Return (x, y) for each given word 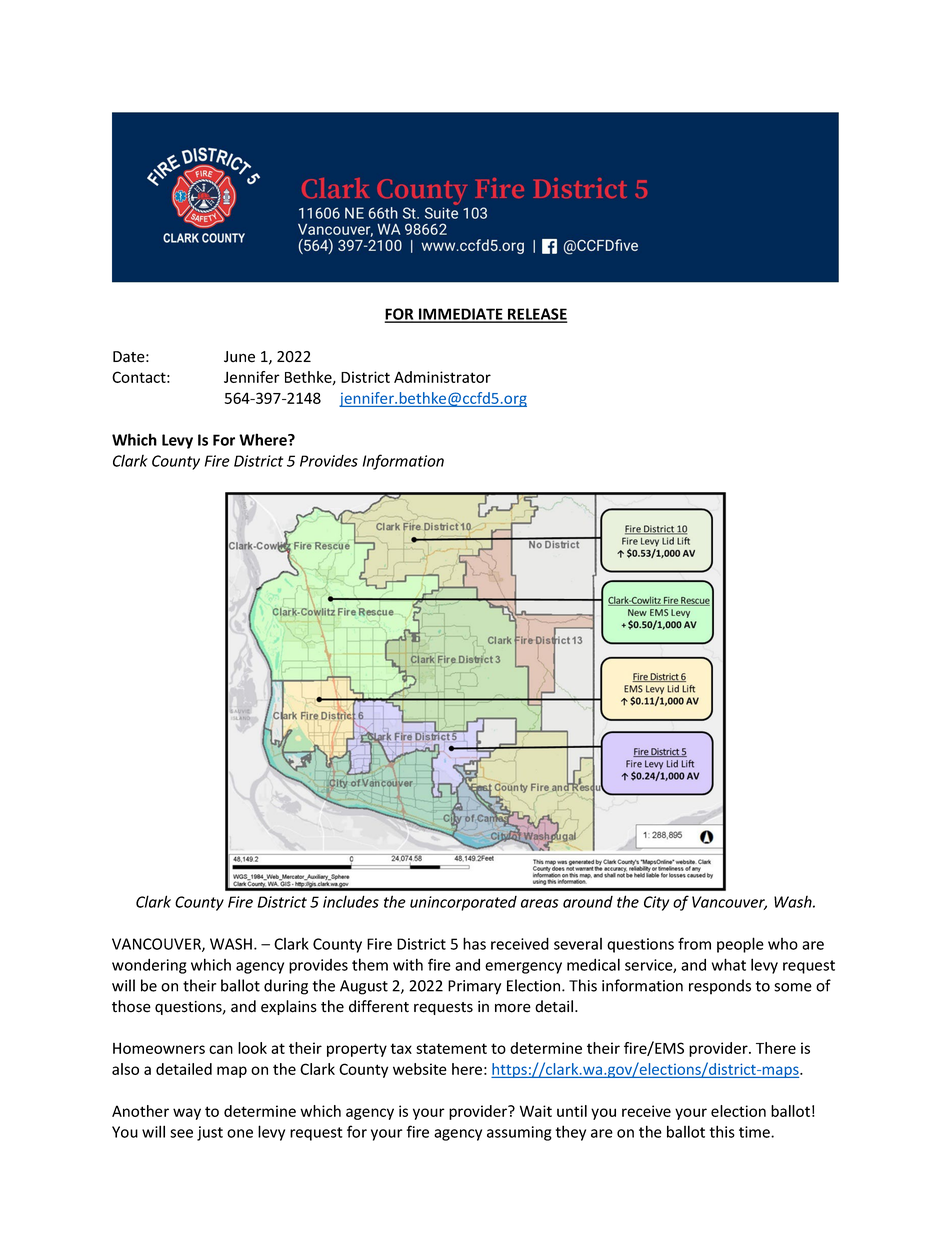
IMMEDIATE (460, 315)
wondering (149, 966)
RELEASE (536, 315)
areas (540, 903)
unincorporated (463, 903)
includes (351, 901)
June (239, 357)
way (187, 1114)
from (694, 943)
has (474, 943)
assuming (519, 1133)
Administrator (442, 377)
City (656, 903)
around (588, 902)
